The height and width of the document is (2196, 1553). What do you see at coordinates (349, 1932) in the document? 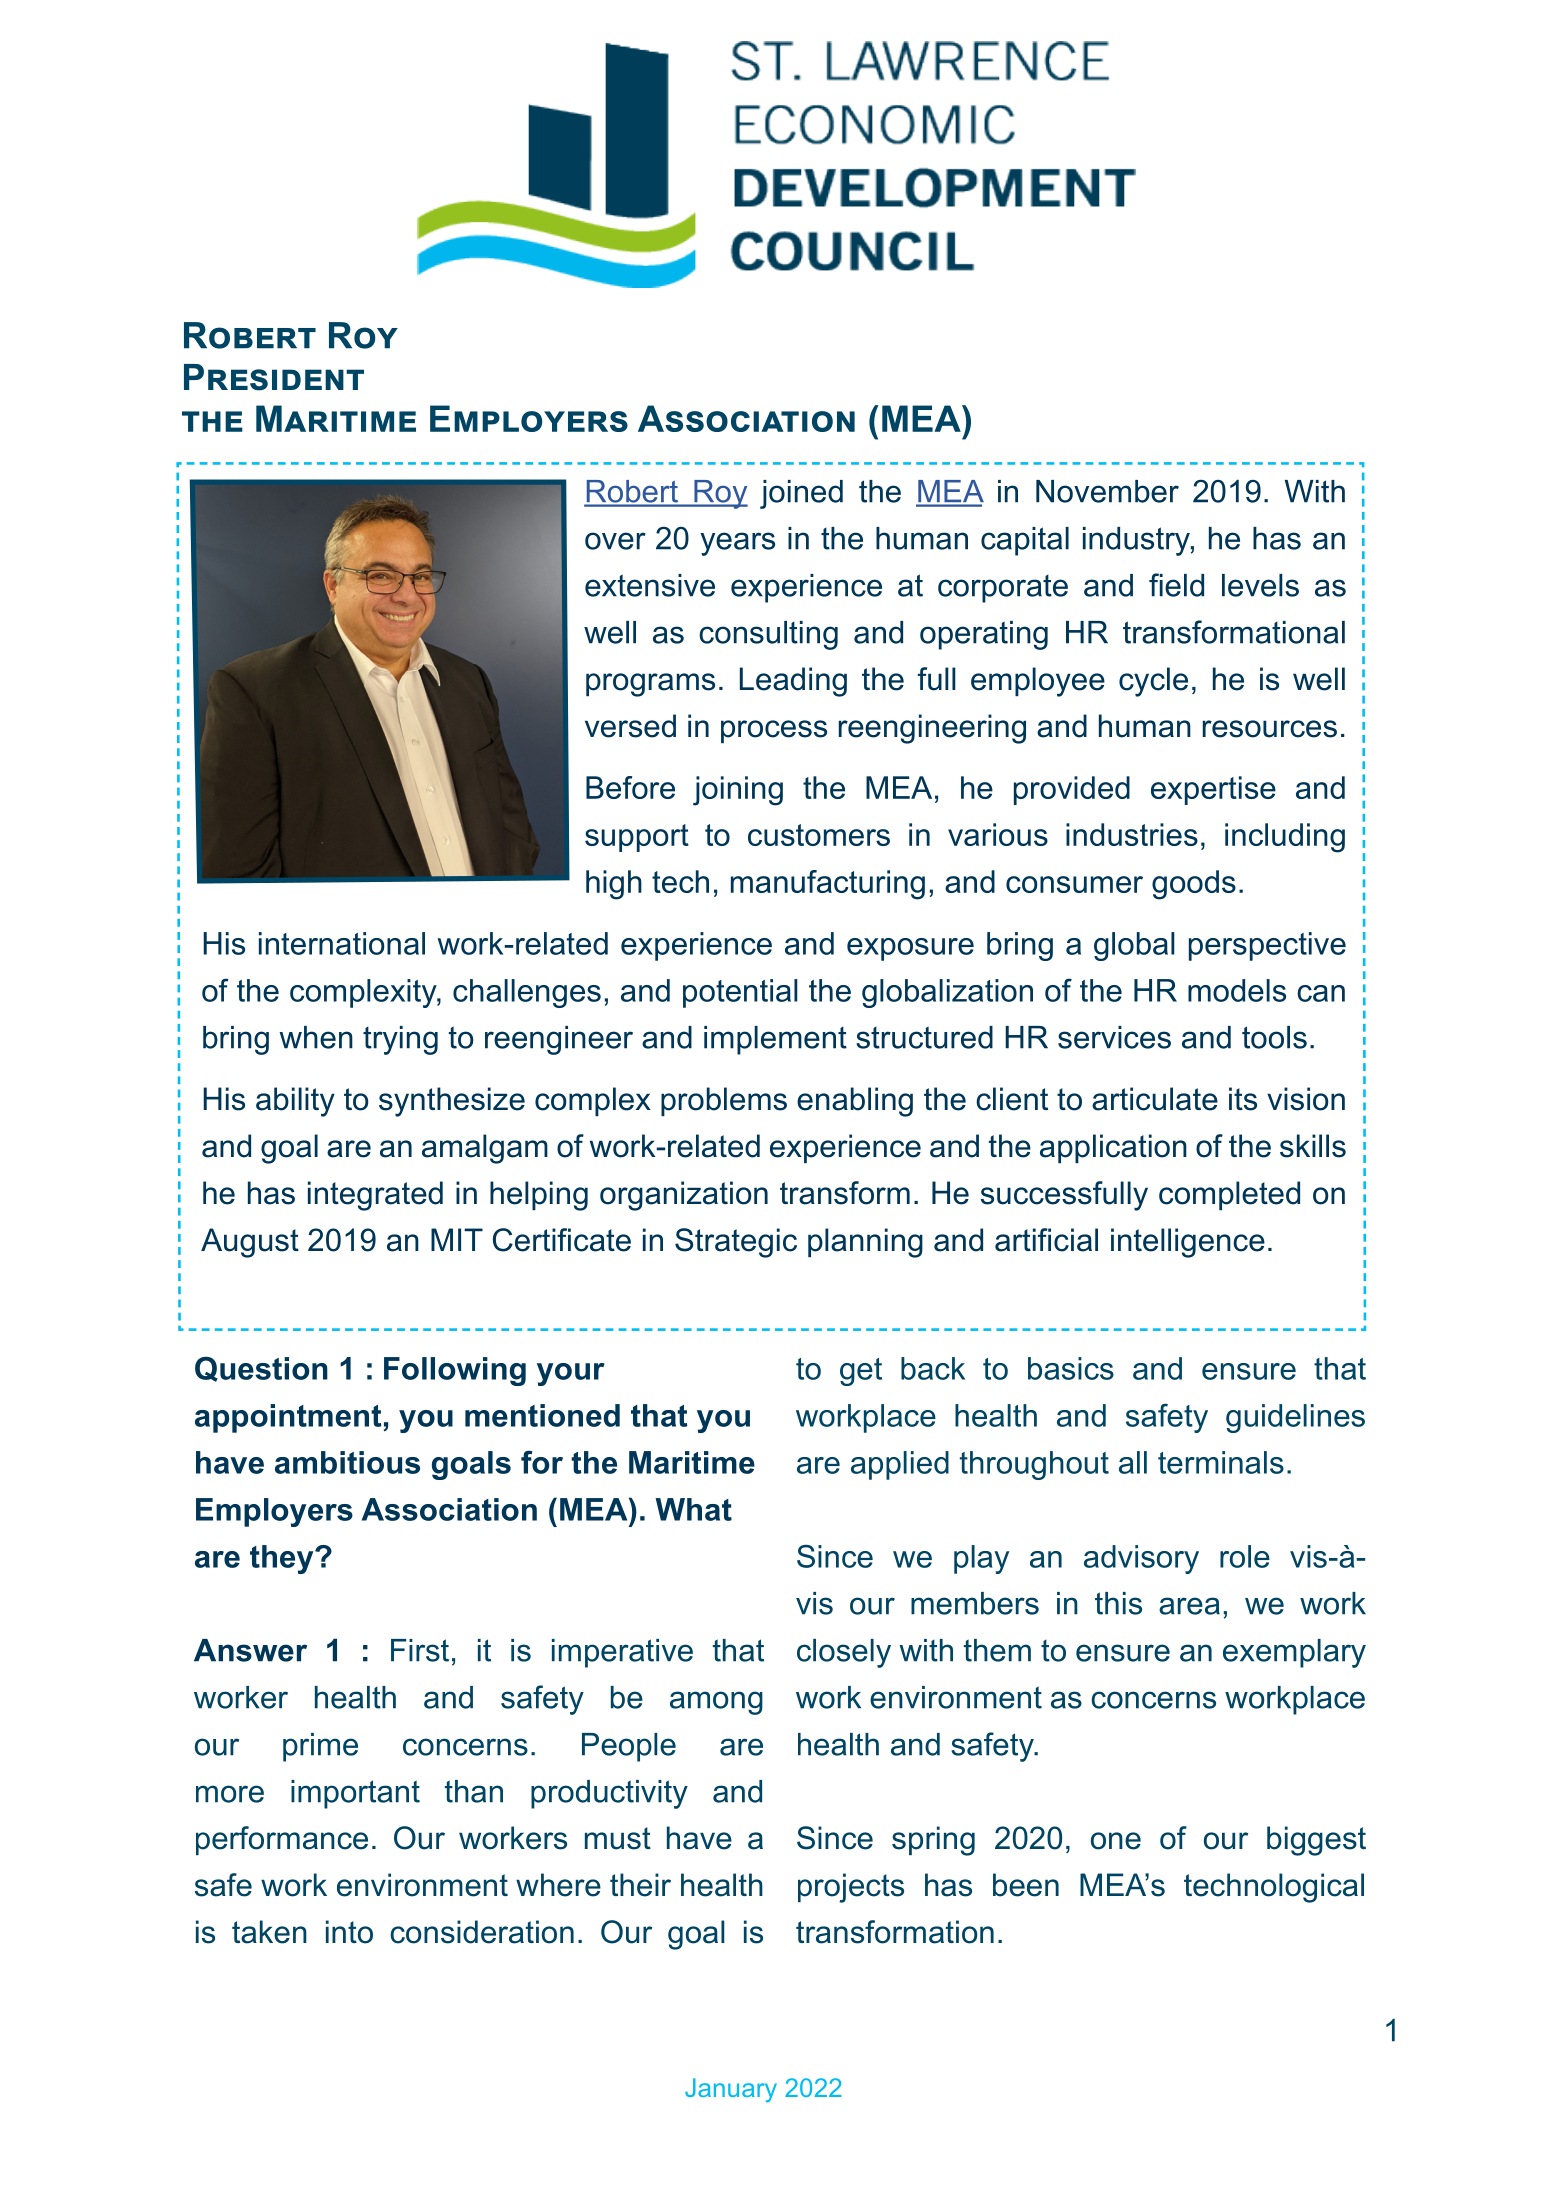
I see `into` at bounding box center [349, 1932].
